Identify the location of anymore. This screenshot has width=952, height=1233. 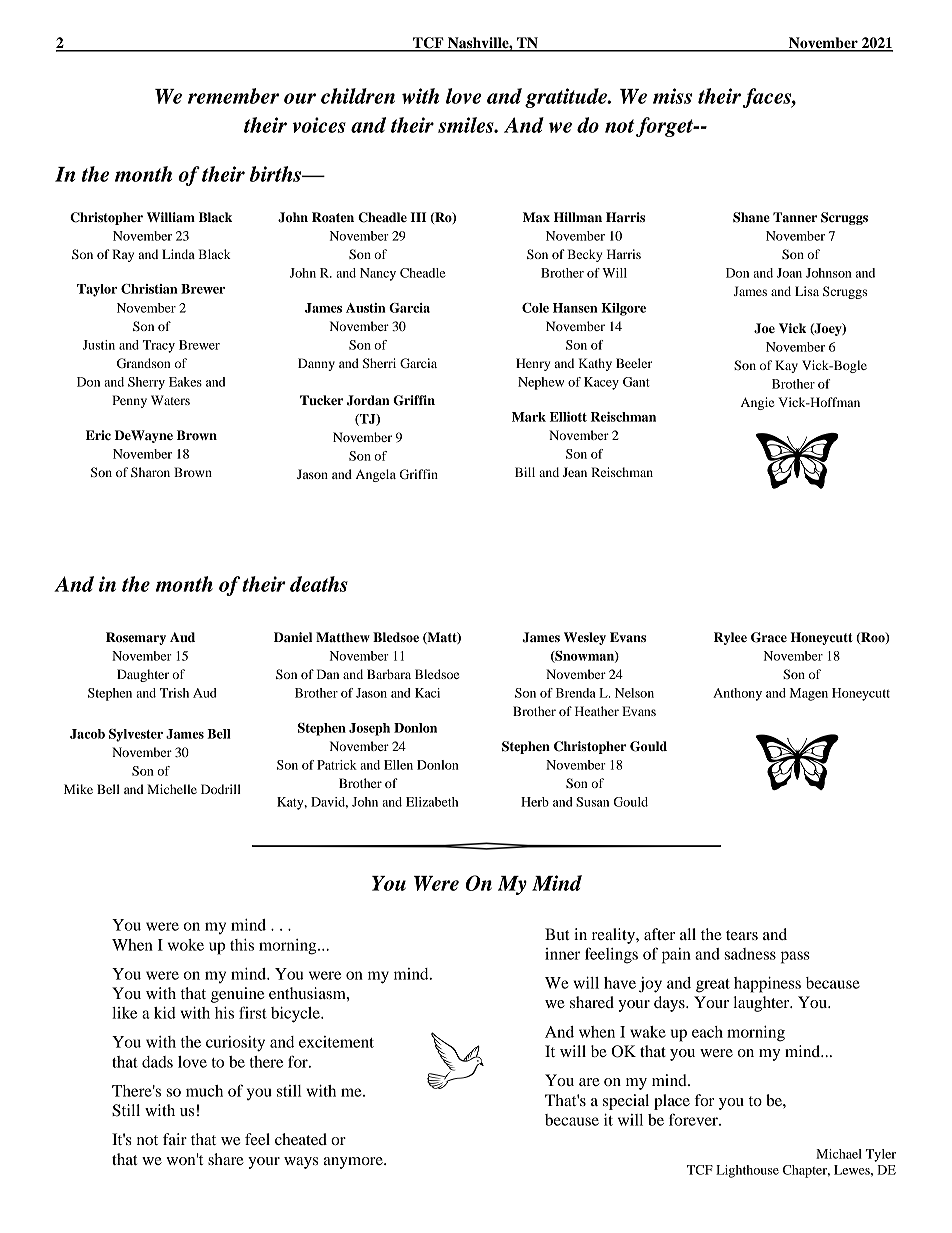
(354, 1163).
